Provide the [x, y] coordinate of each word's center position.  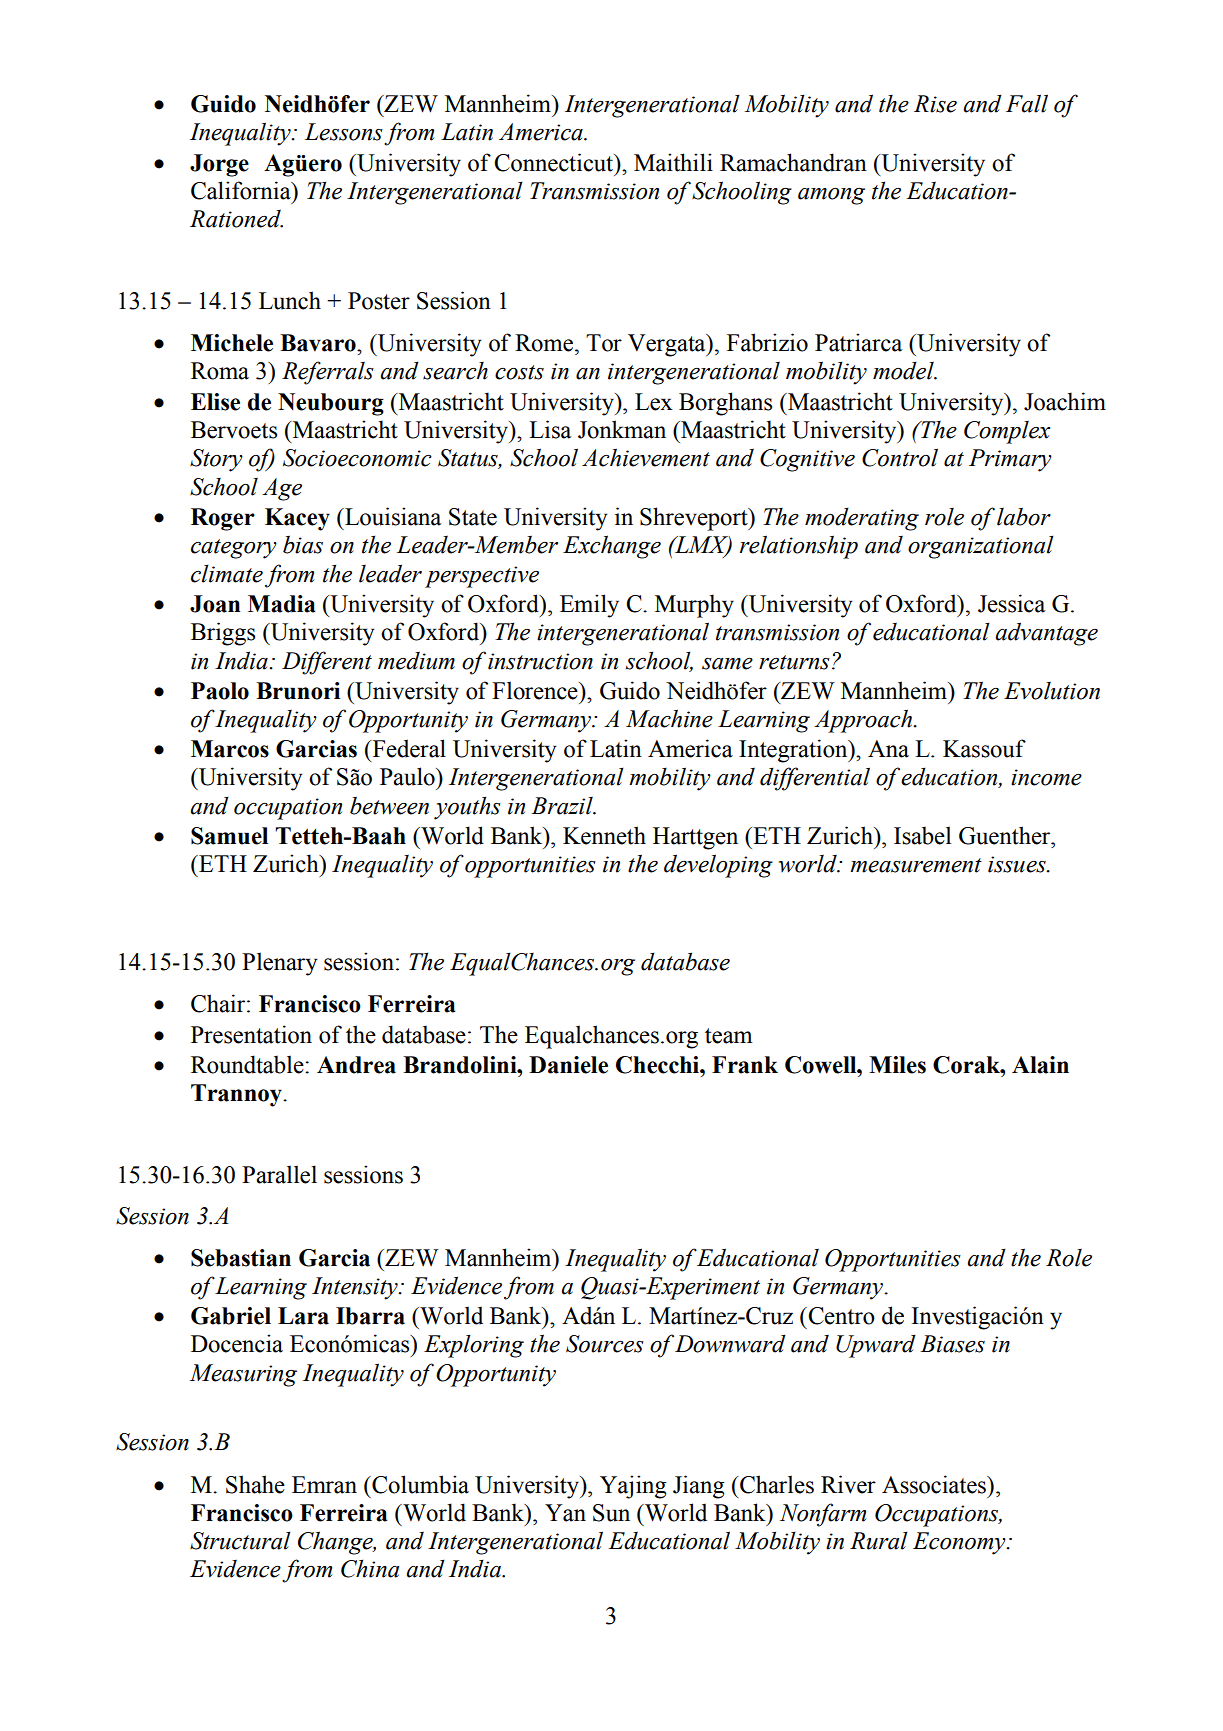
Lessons [344, 132]
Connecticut [555, 162]
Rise [935, 104]
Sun [611, 1513]
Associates [935, 1484]
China [370, 1568]
